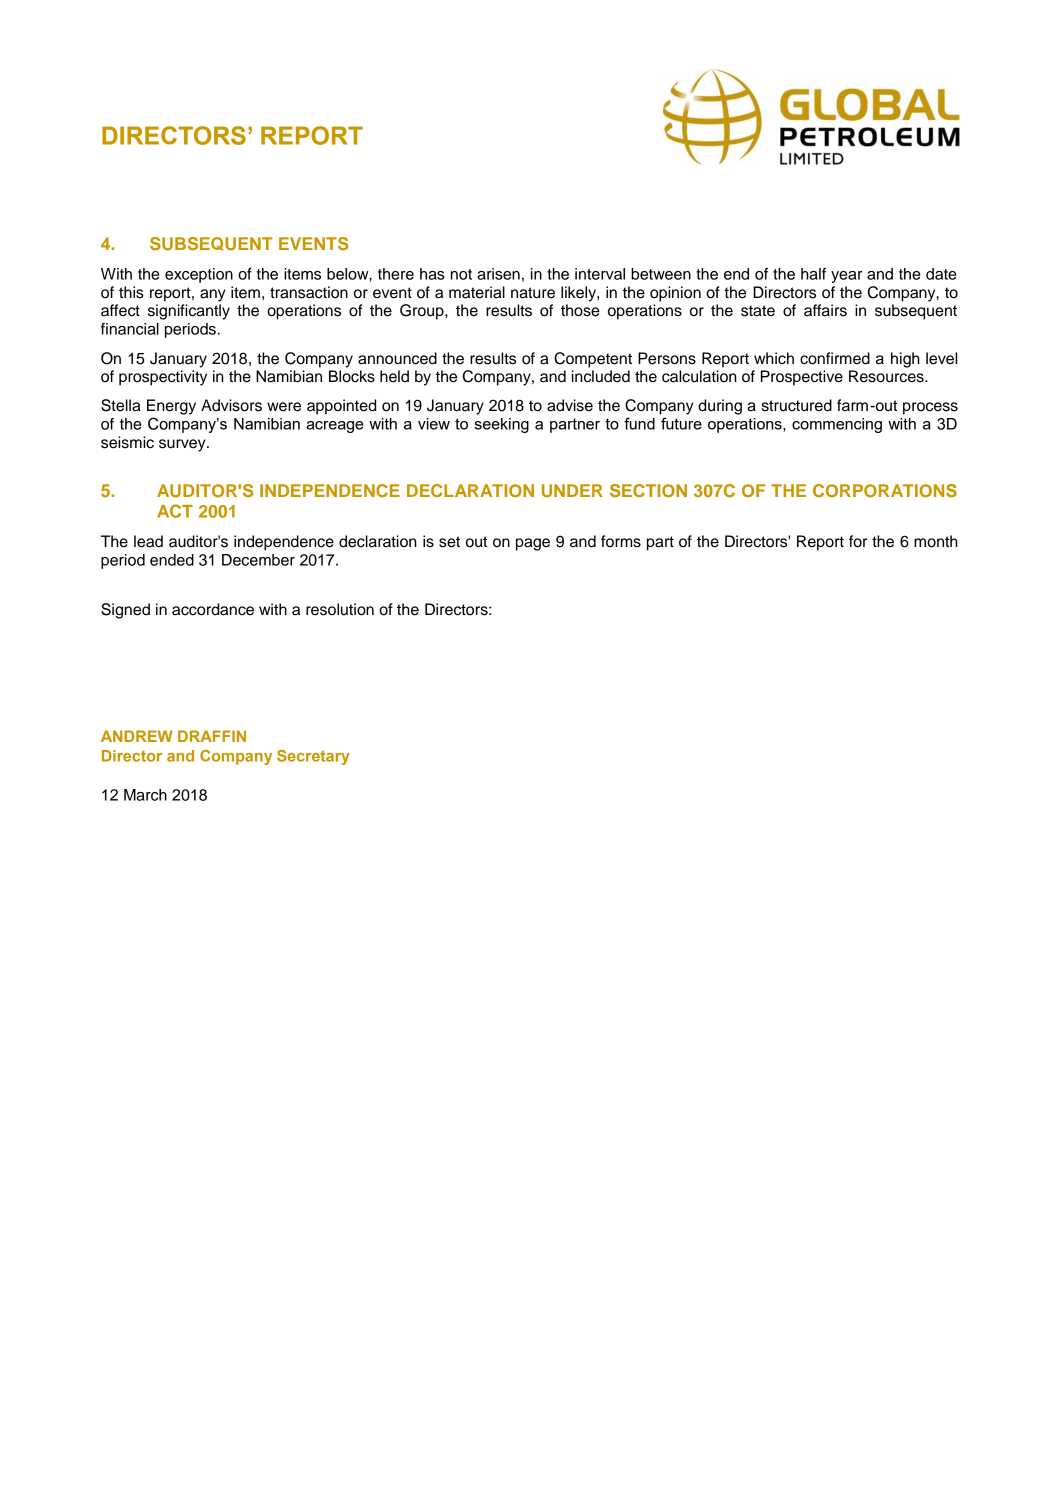 The image size is (1059, 1497). I want to click on March, so click(145, 795).
